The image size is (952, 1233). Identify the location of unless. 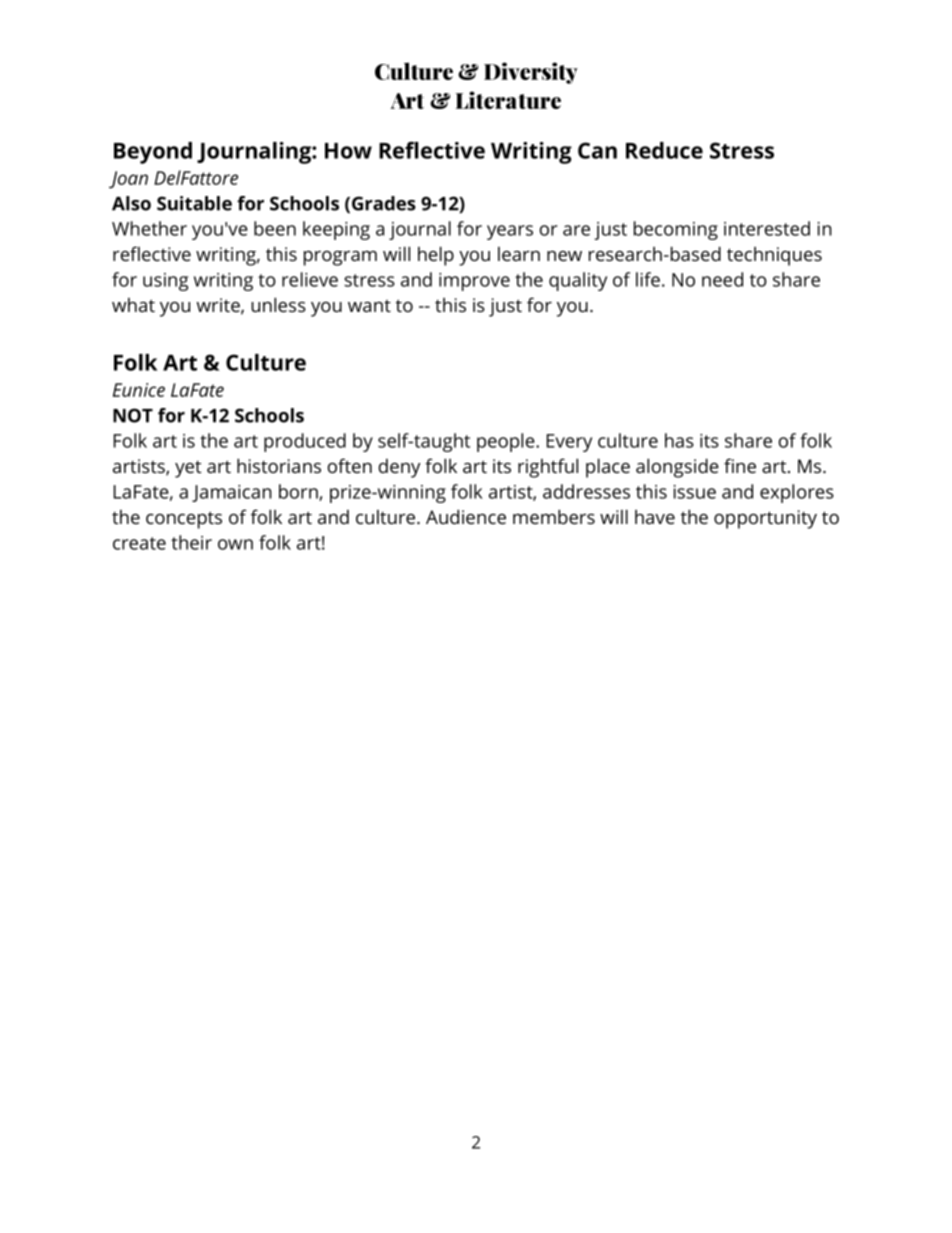
(278, 304).
